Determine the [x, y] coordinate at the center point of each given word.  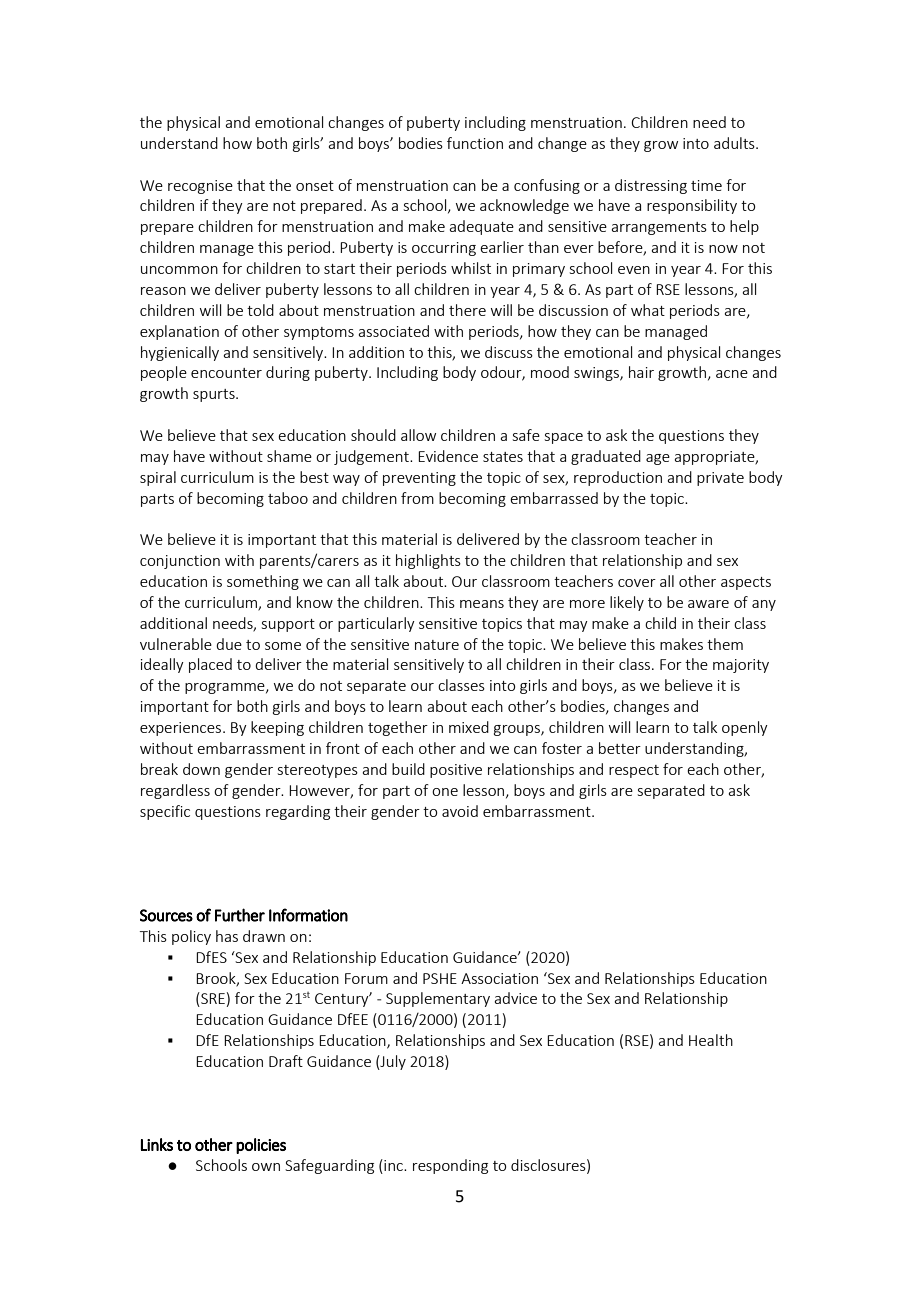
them [725, 644]
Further [240, 915]
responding [450, 1166]
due [229, 644]
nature [437, 645]
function [475, 143]
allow [418, 435]
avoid [460, 811]
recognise [200, 187]
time [706, 185]
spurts [215, 395]
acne [732, 374]
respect [634, 771]
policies [261, 1146]
